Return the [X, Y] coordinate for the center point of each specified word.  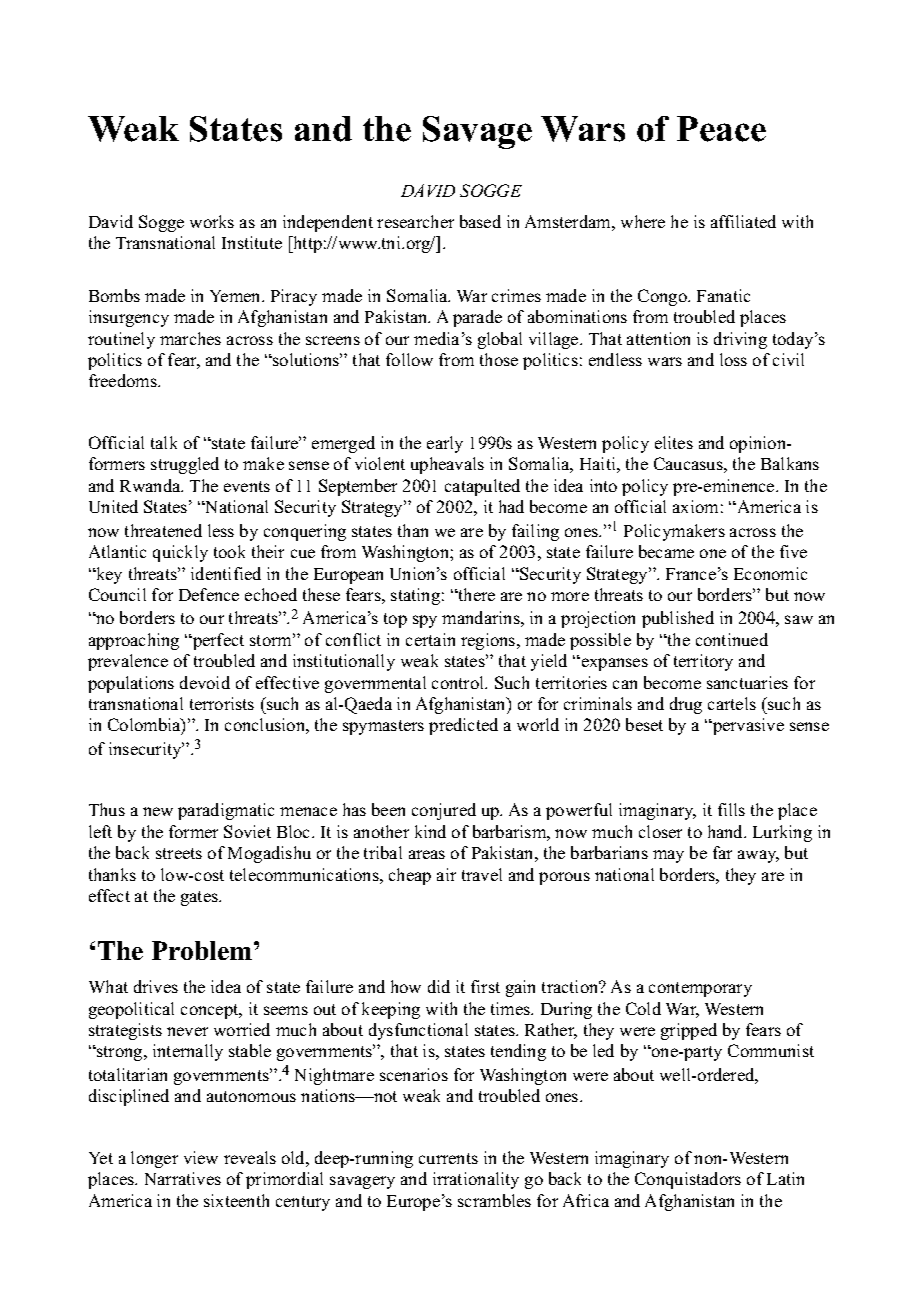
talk [164, 442]
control [459, 682]
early [445, 444]
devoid [205, 682]
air [446, 874]
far [722, 852]
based [480, 221]
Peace [721, 129]
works [212, 221]
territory [703, 662]
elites [674, 442]
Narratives [183, 1178]
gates [201, 898]
